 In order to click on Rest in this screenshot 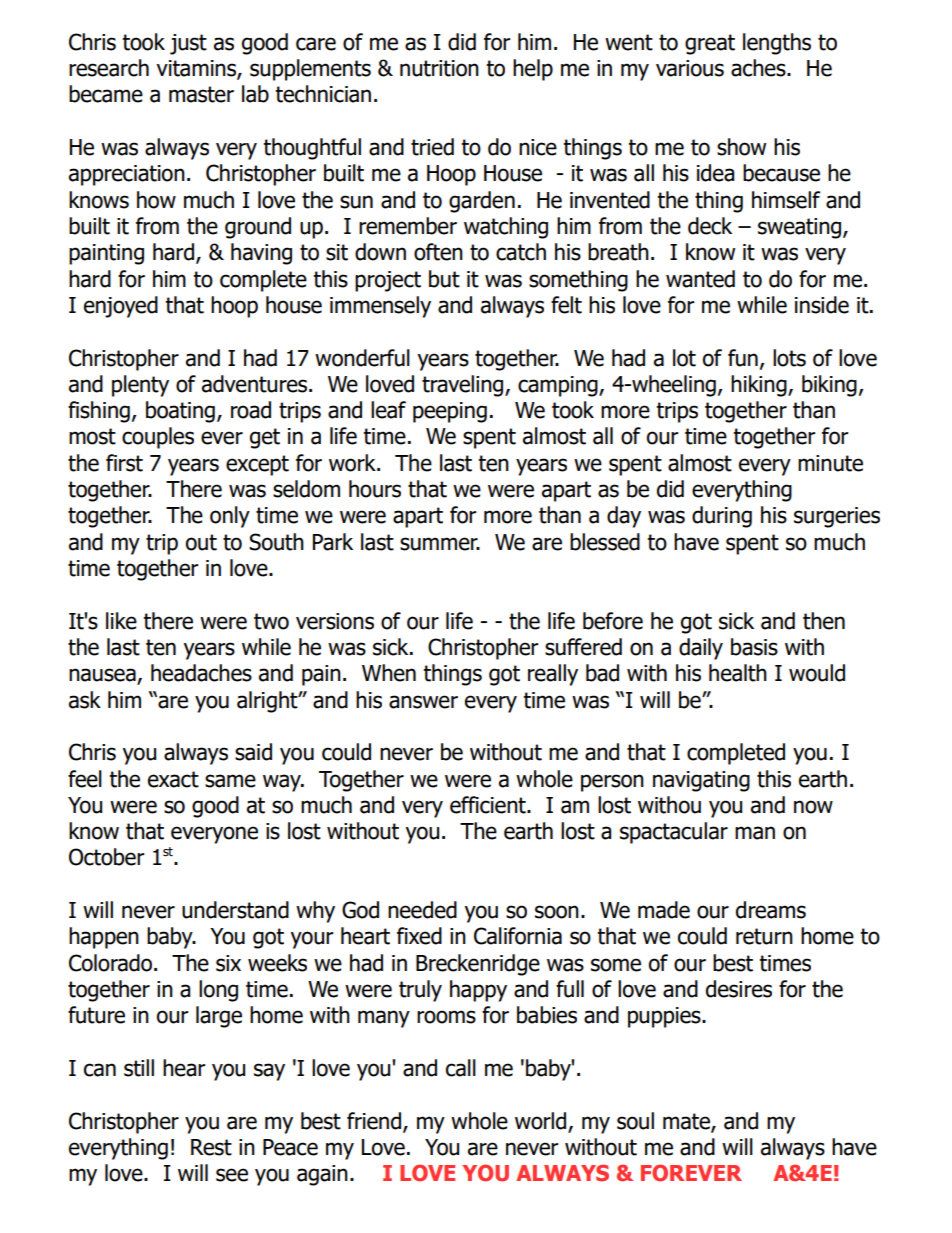, I will do `click(211, 1147)`.
